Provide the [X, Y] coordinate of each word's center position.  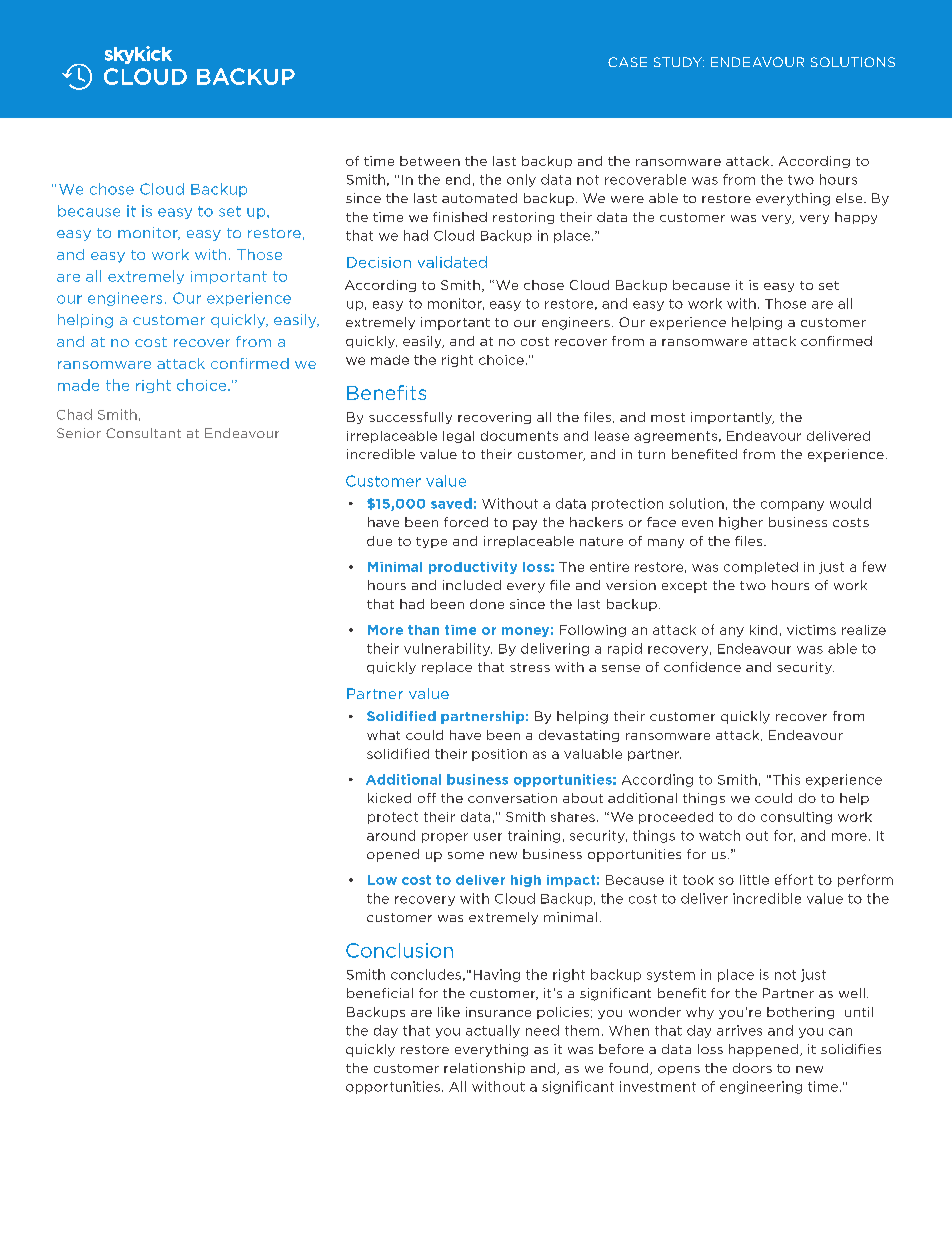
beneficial [380, 993]
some [466, 855]
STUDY [679, 62]
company [792, 506]
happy [856, 218]
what [383, 735]
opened [393, 855]
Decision [379, 262]
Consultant [143, 433]
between [430, 161]
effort [794, 879]
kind [763, 630]
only [521, 180]
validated [452, 262]
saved [451, 503]
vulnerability [448, 649]
